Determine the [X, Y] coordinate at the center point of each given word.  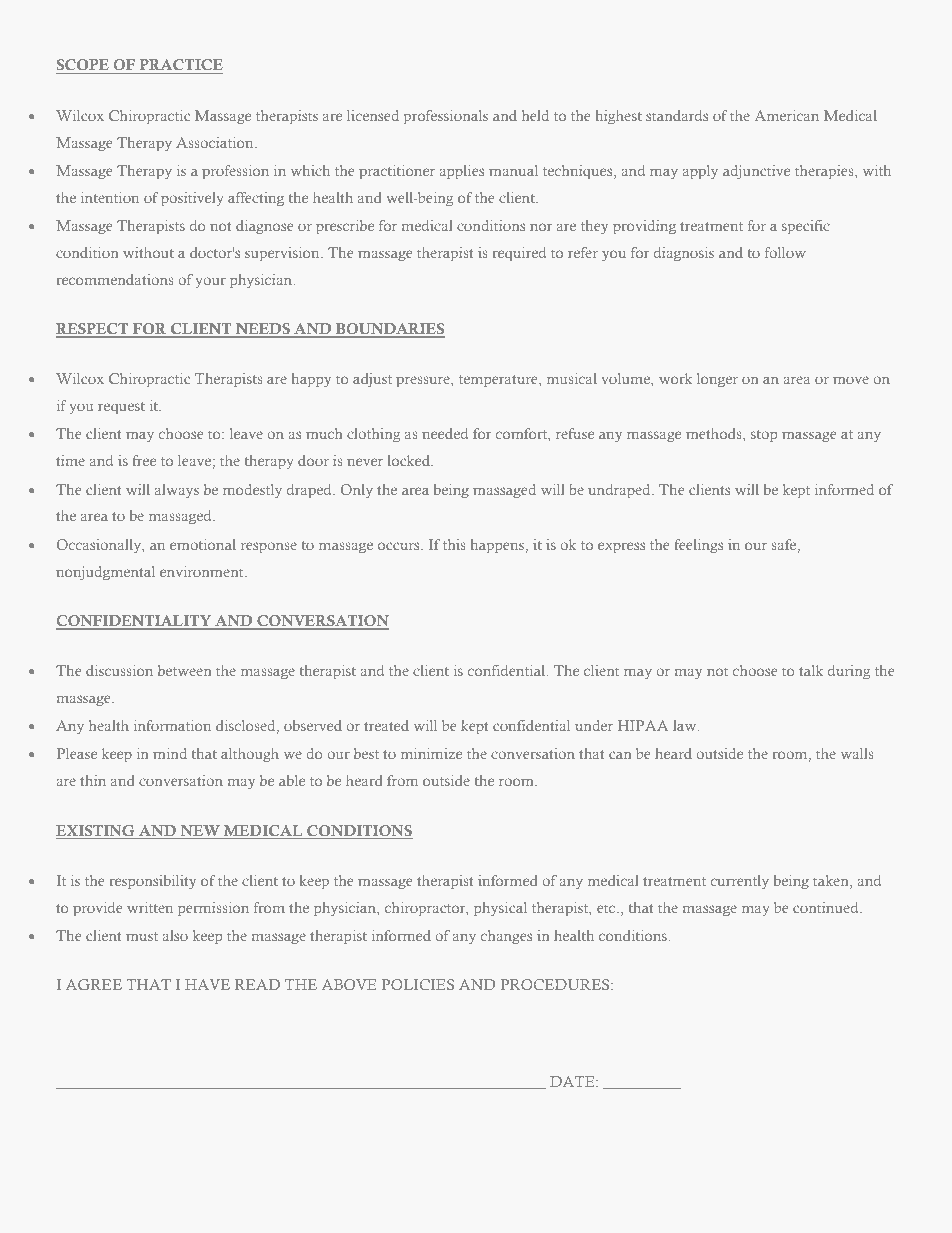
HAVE [207, 984]
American [787, 115]
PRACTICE [180, 66]
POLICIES [417, 984]
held [535, 115]
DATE [573, 1081]
